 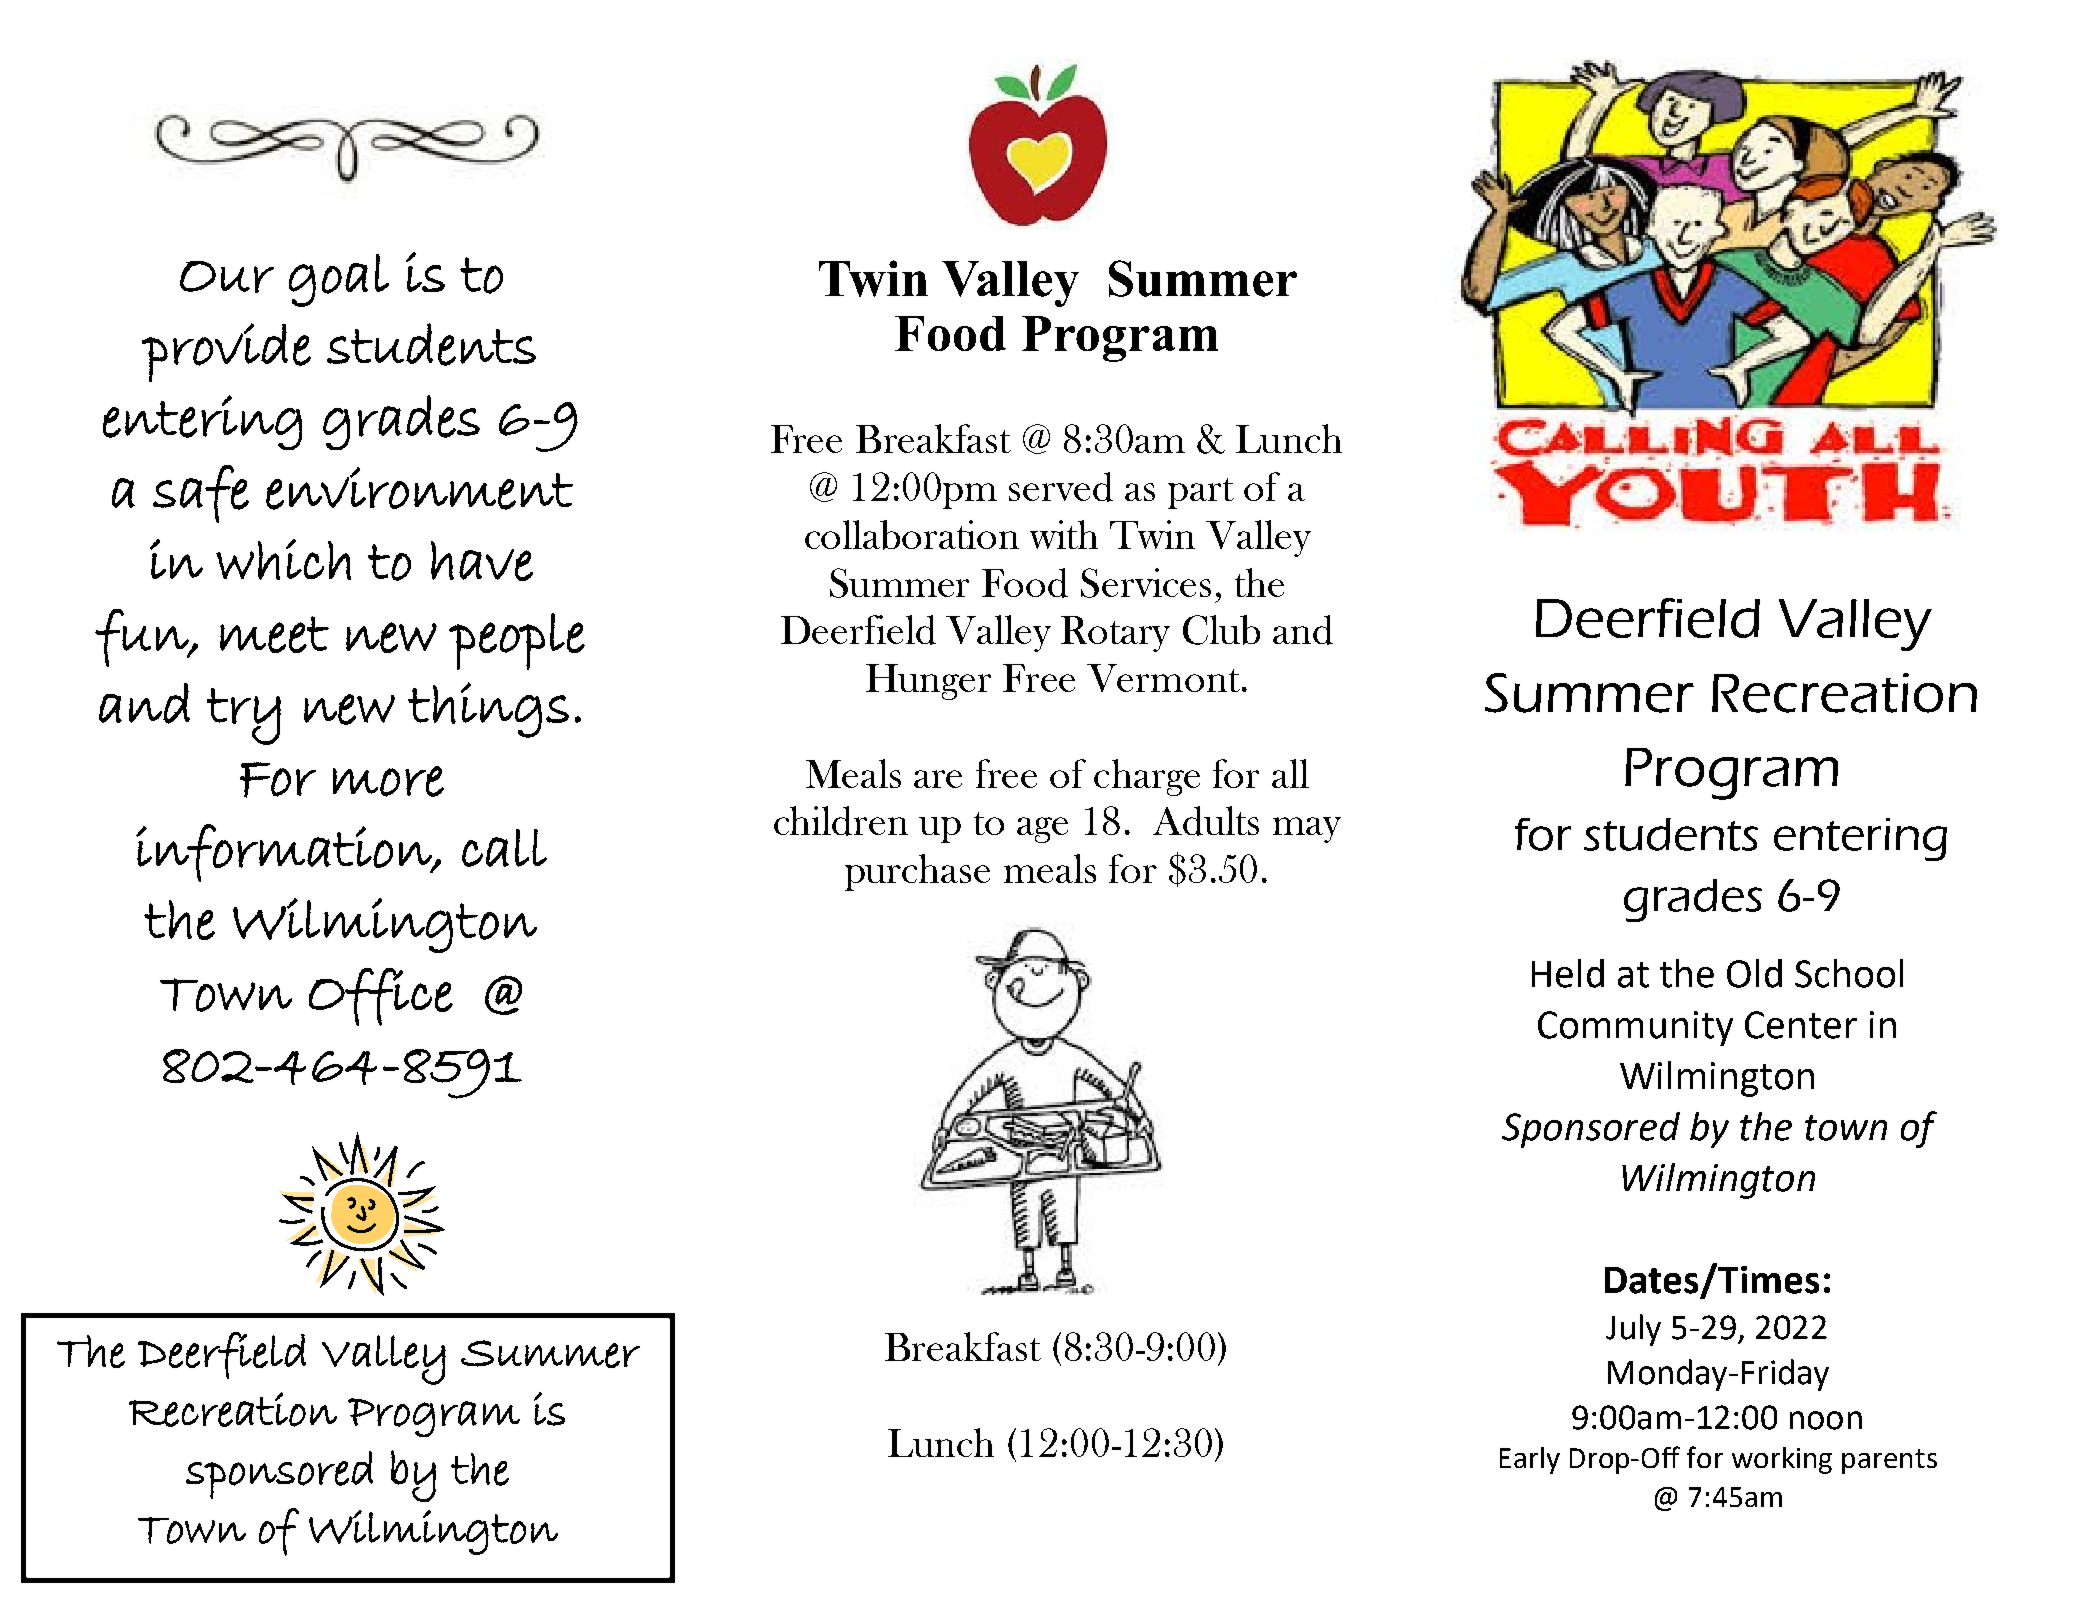 I want to click on Club, so click(x=1221, y=630).
